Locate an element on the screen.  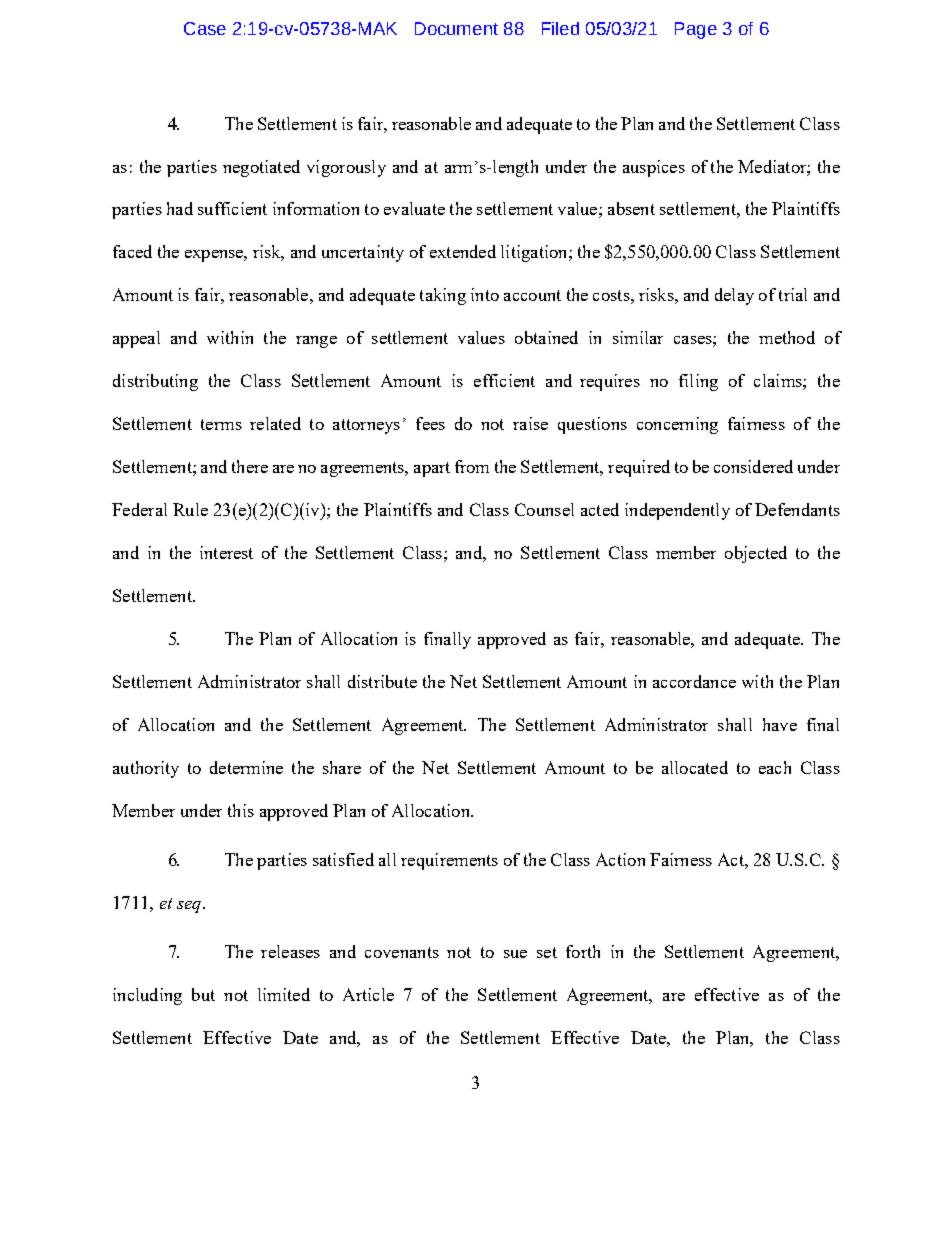
forth is located at coordinates (583, 951).
